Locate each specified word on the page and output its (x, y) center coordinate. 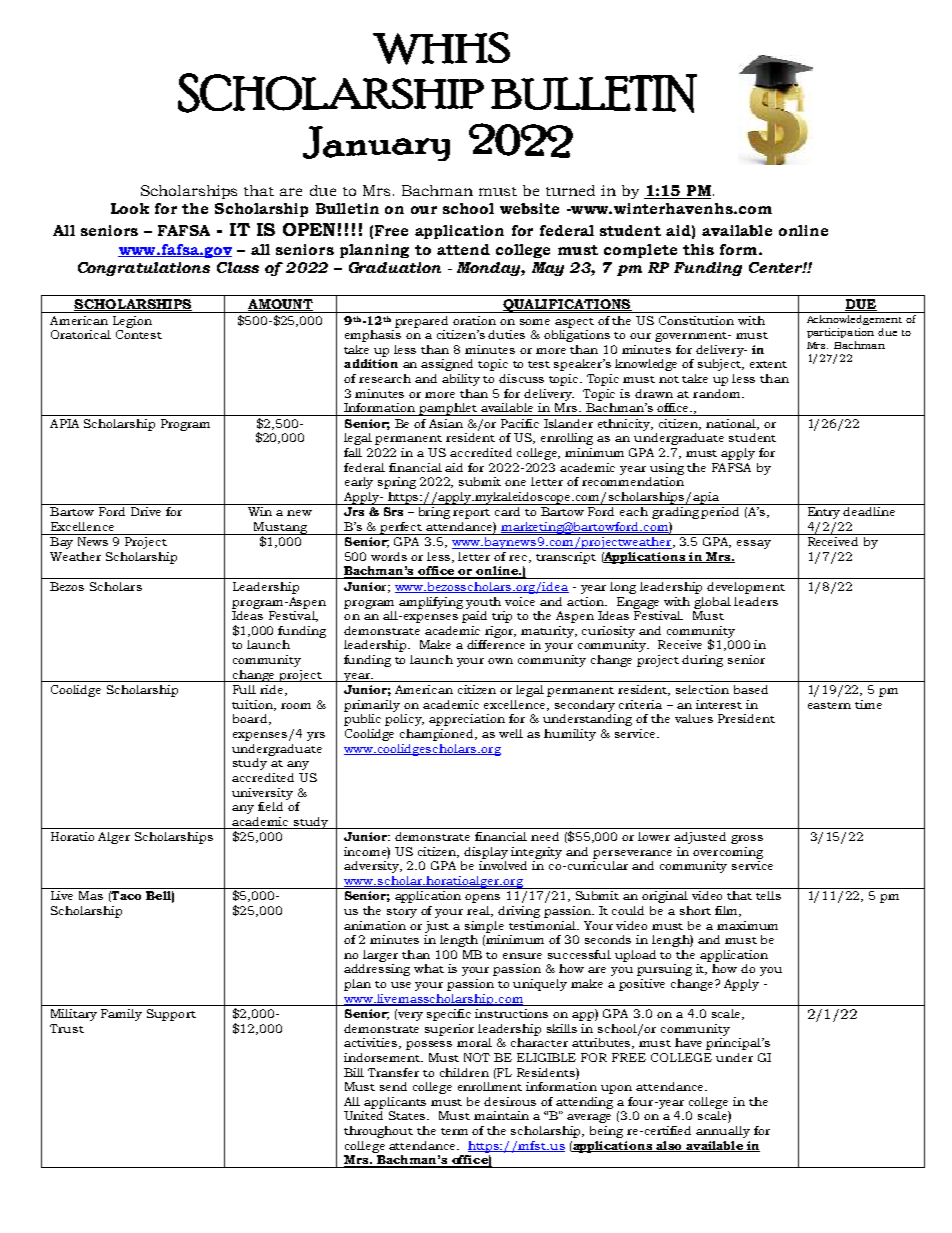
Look (130, 208)
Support (171, 1015)
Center (776, 267)
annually (723, 1132)
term (454, 1131)
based (751, 689)
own (500, 661)
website (529, 208)
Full (244, 689)
